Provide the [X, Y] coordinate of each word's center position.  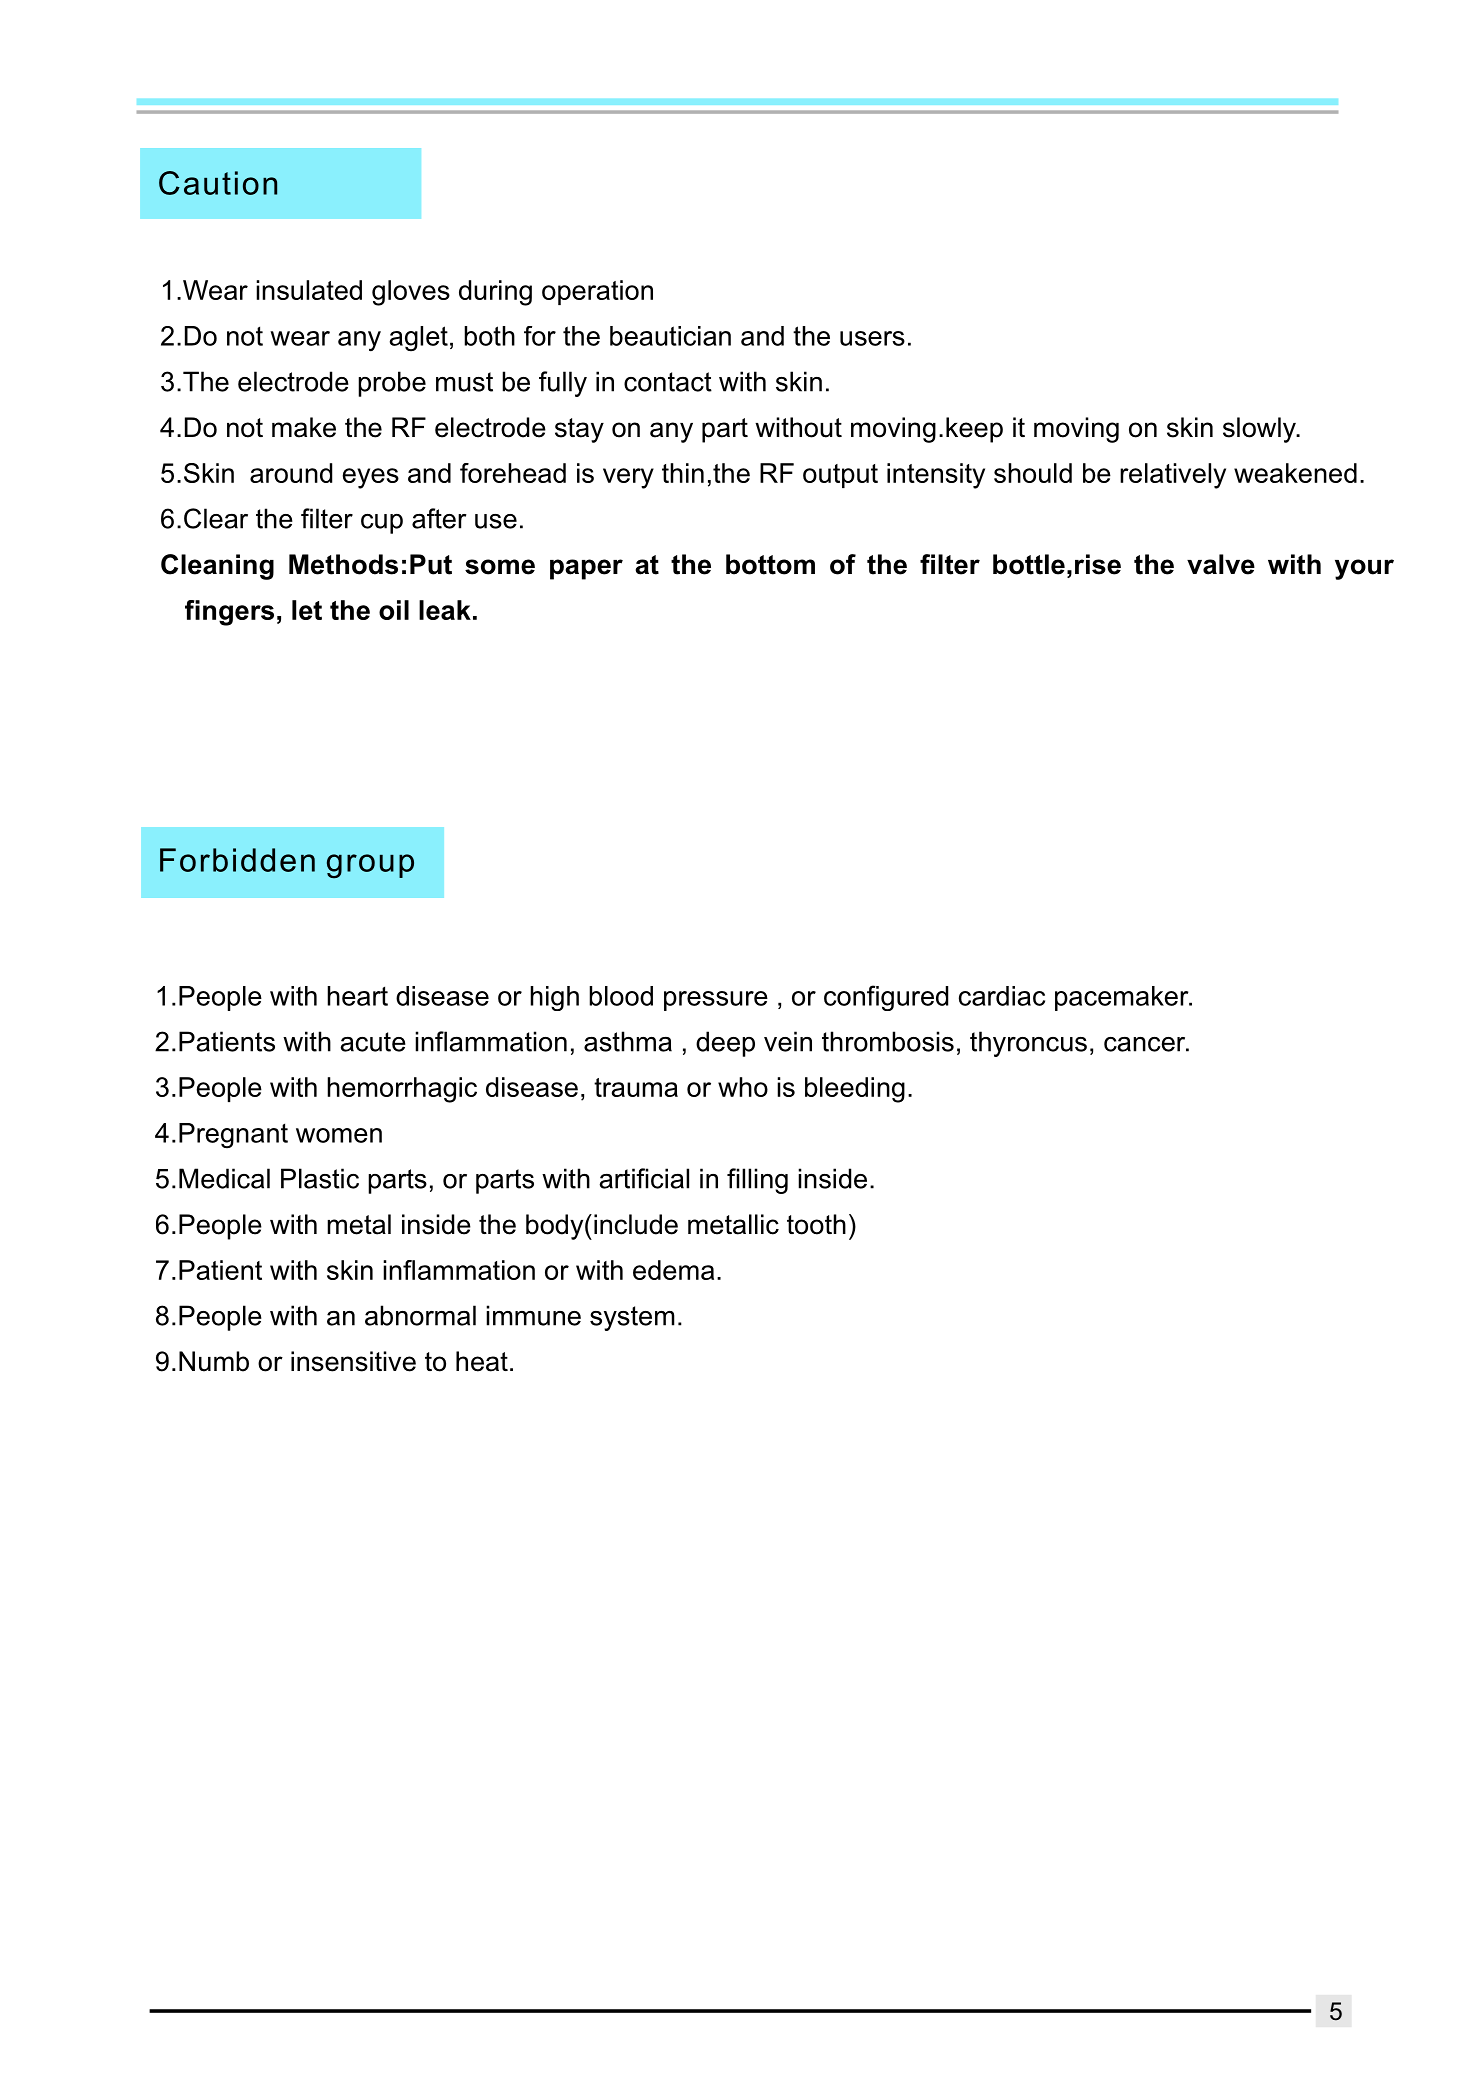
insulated [309, 290]
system [632, 1318]
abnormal [420, 1315]
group [370, 866]
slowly [1260, 430]
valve [1221, 564]
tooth [816, 1224]
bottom [770, 564]
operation [597, 292]
